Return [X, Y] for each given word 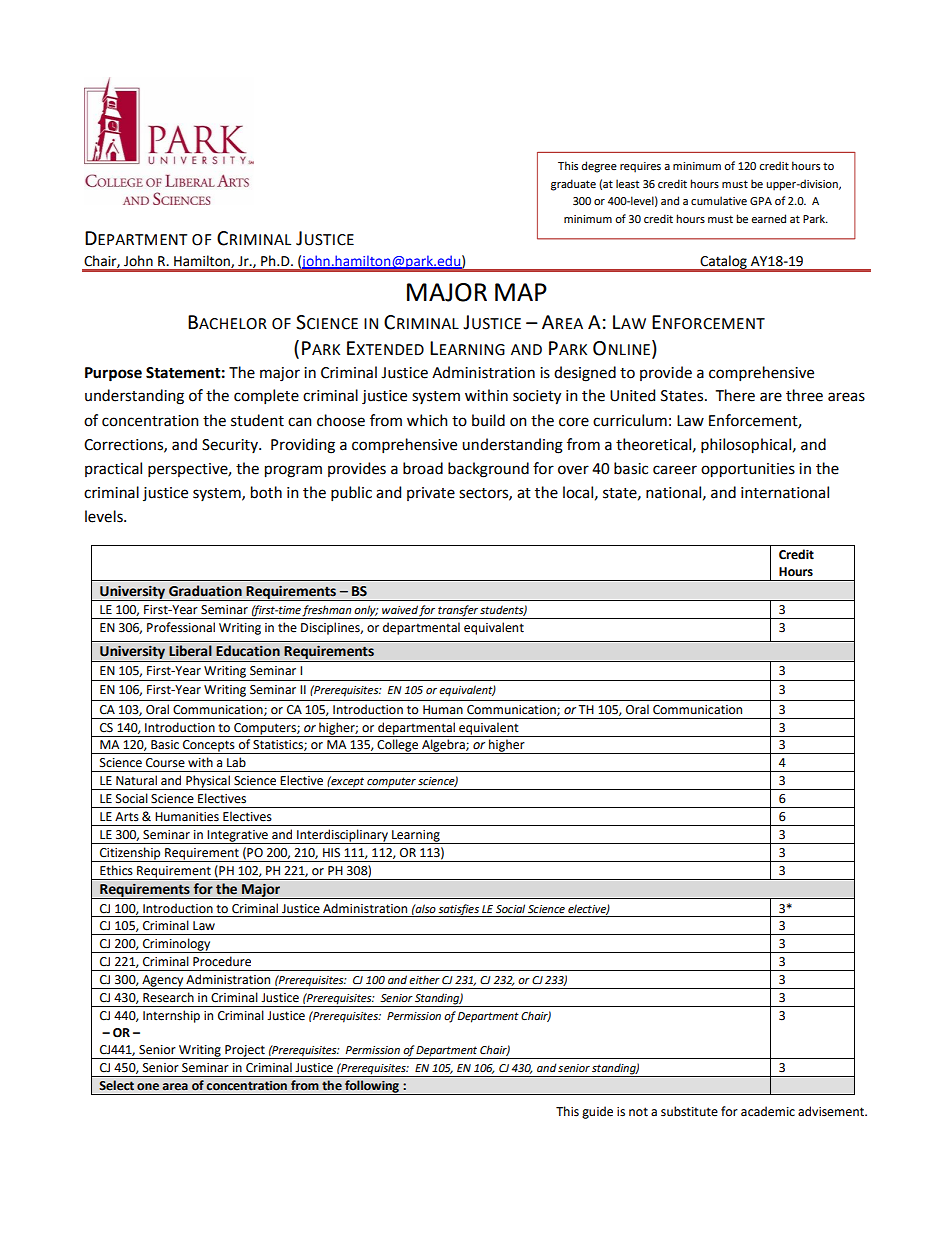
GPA [761, 201]
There [735, 395]
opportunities [748, 470]
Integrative [238, 837]
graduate [573, 185]
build [488, 420]
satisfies [459, 910]
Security [231, 446]
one [148, 1087]
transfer [458, 612]
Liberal [190, 651]
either [424, 979]
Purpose [113, 374]
